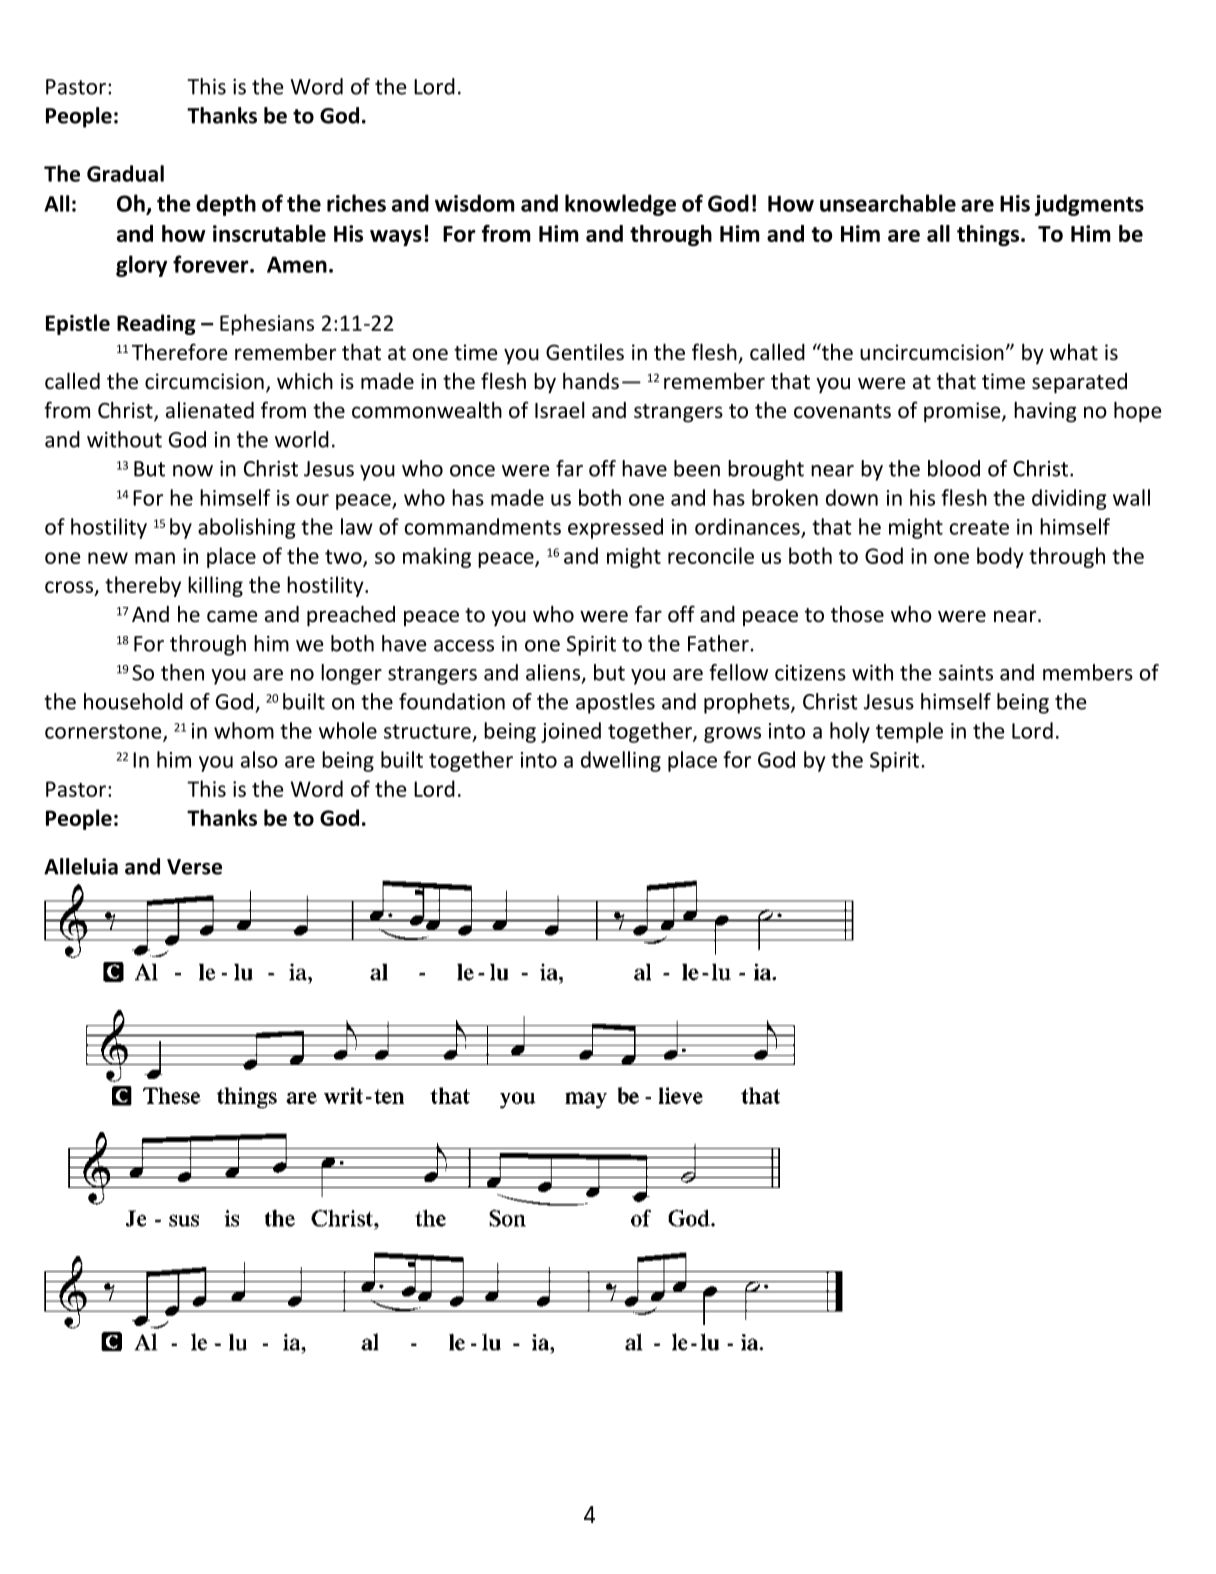 The image size is (1216, 1574). I want to click on Verse, so click(194, 867).
